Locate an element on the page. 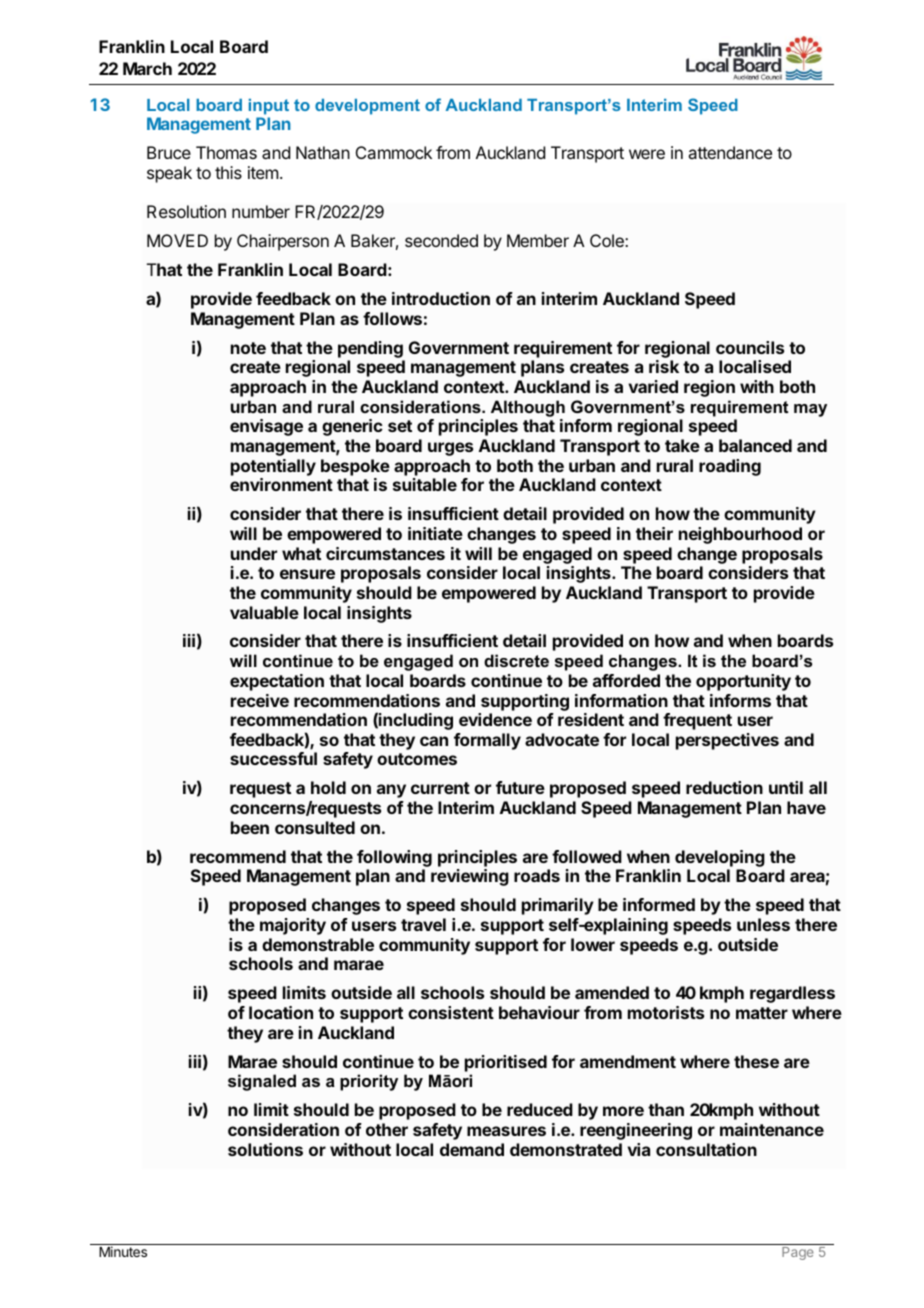  Thomas is located at coordinates (226, 152).
